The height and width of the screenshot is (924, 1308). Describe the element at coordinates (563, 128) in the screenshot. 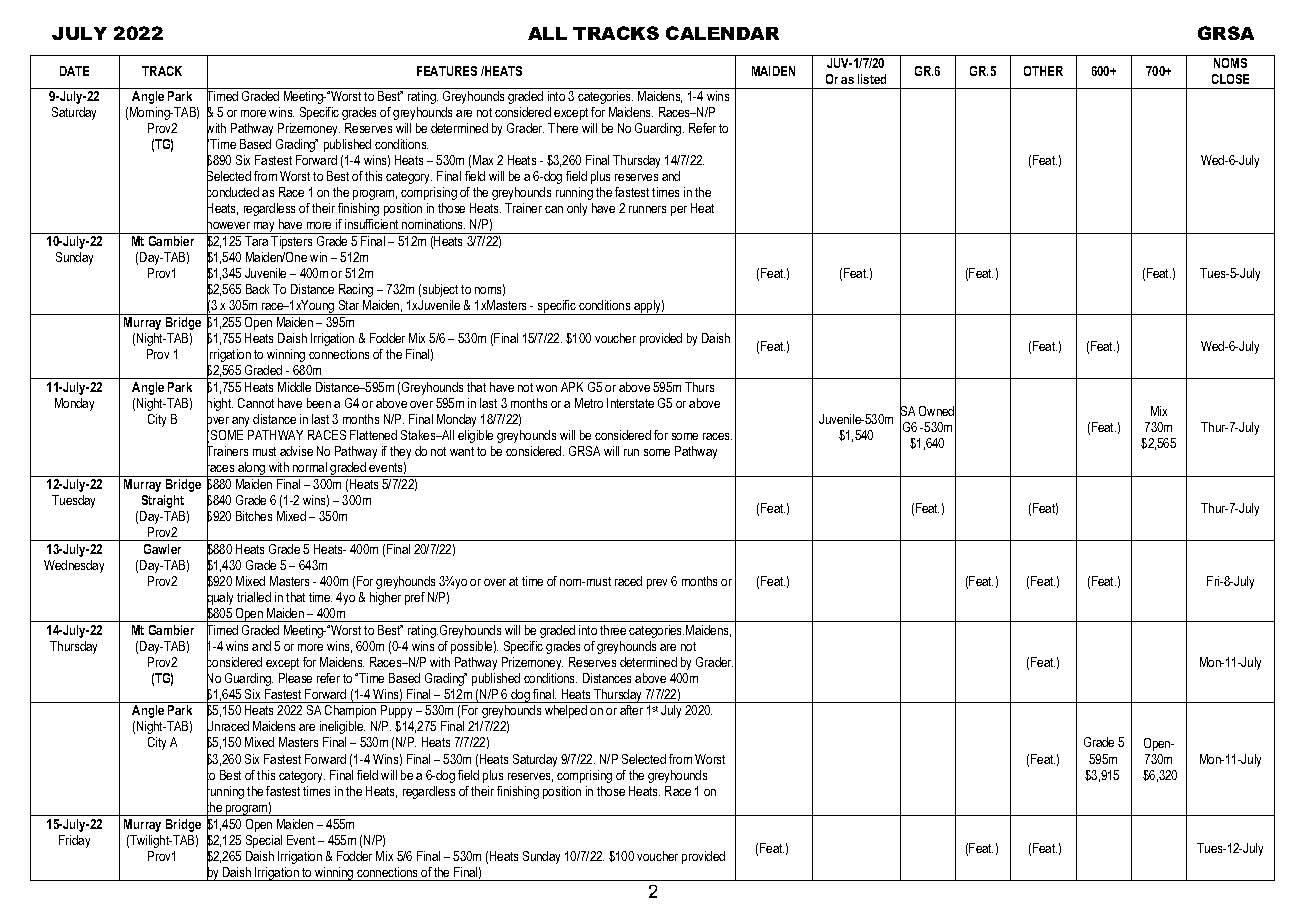

I see `There` at that location.
